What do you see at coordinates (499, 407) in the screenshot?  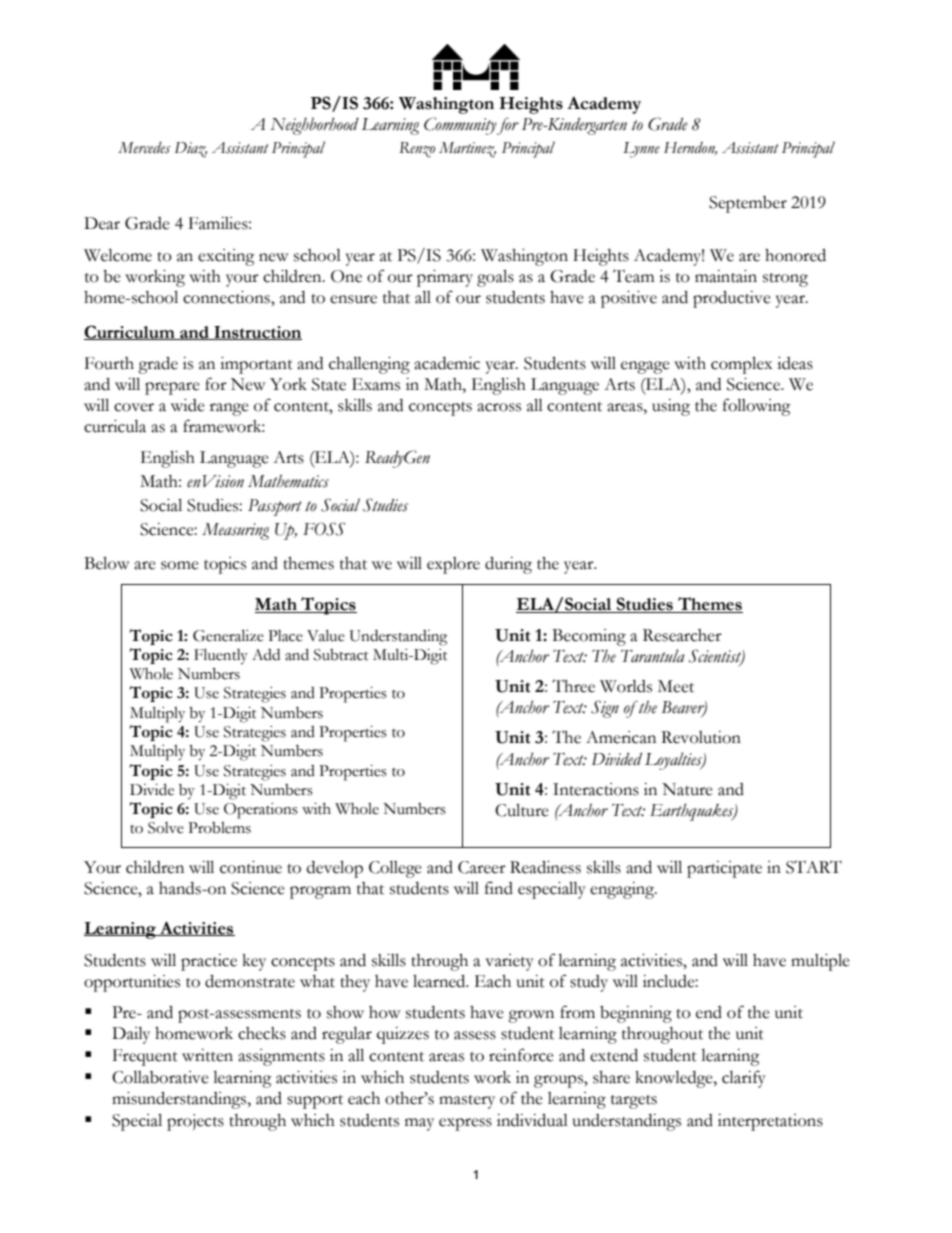 I see `across` at bounding box center [499, 407].
